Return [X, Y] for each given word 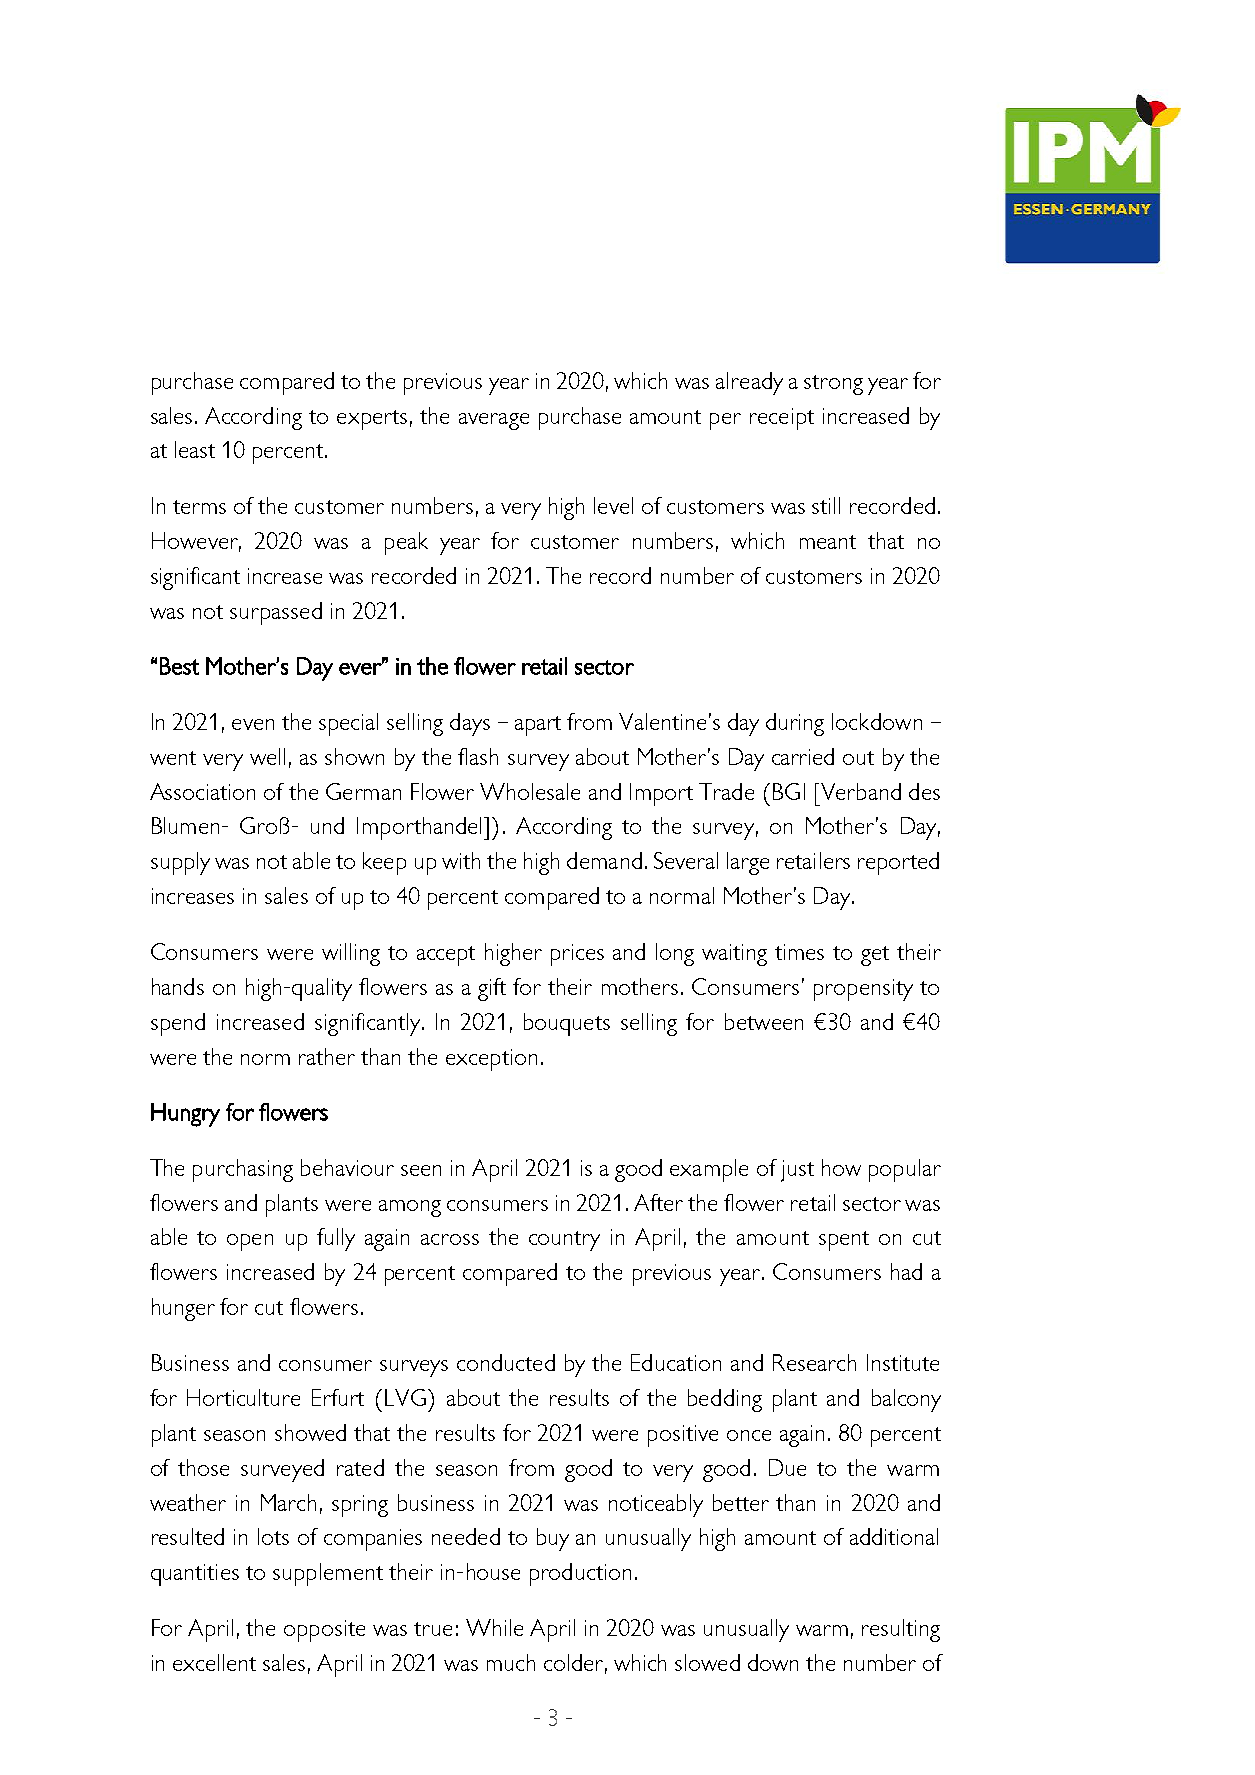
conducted [506, 1362]
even [253, 724]
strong [833, 385]
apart [538, 726]
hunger [183, 1309]
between [764, 1021]
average [494, 421]
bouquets [567, 1024]
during [795, 724]
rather [327, 1056]
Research [814, 1362]
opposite [324, 1631]
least [195, 449]
